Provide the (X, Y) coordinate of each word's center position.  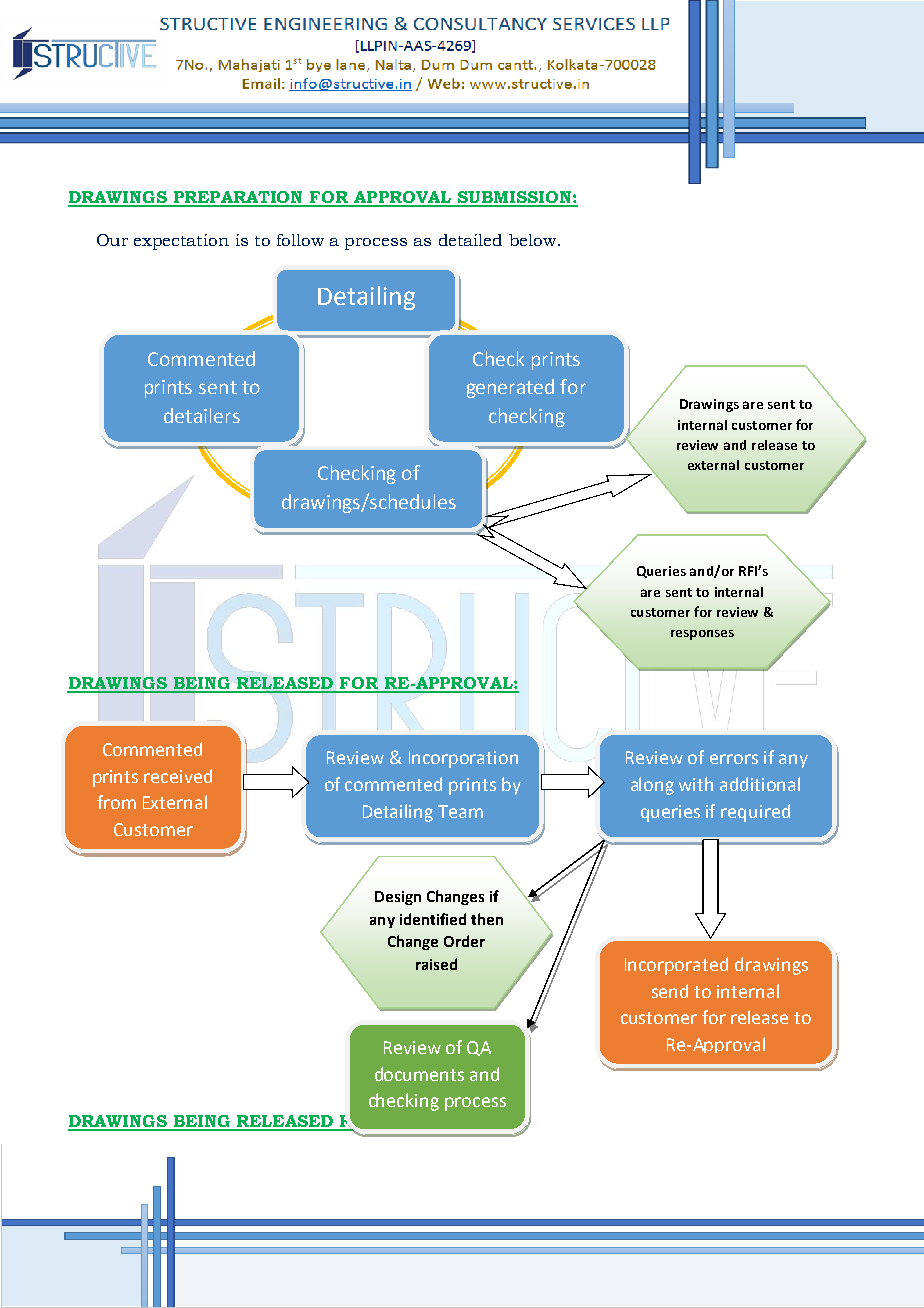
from (116, 802)
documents (419, 1074)
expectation (181, 242)
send (670, 991)
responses (702, 635)
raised (436, 964)
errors (734, 759)
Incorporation (463, 759)
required (755, 813)
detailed (470, 240)
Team (460, 811)
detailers (202, 415)
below (534, 240)
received (178, 776)
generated (510, 388)
